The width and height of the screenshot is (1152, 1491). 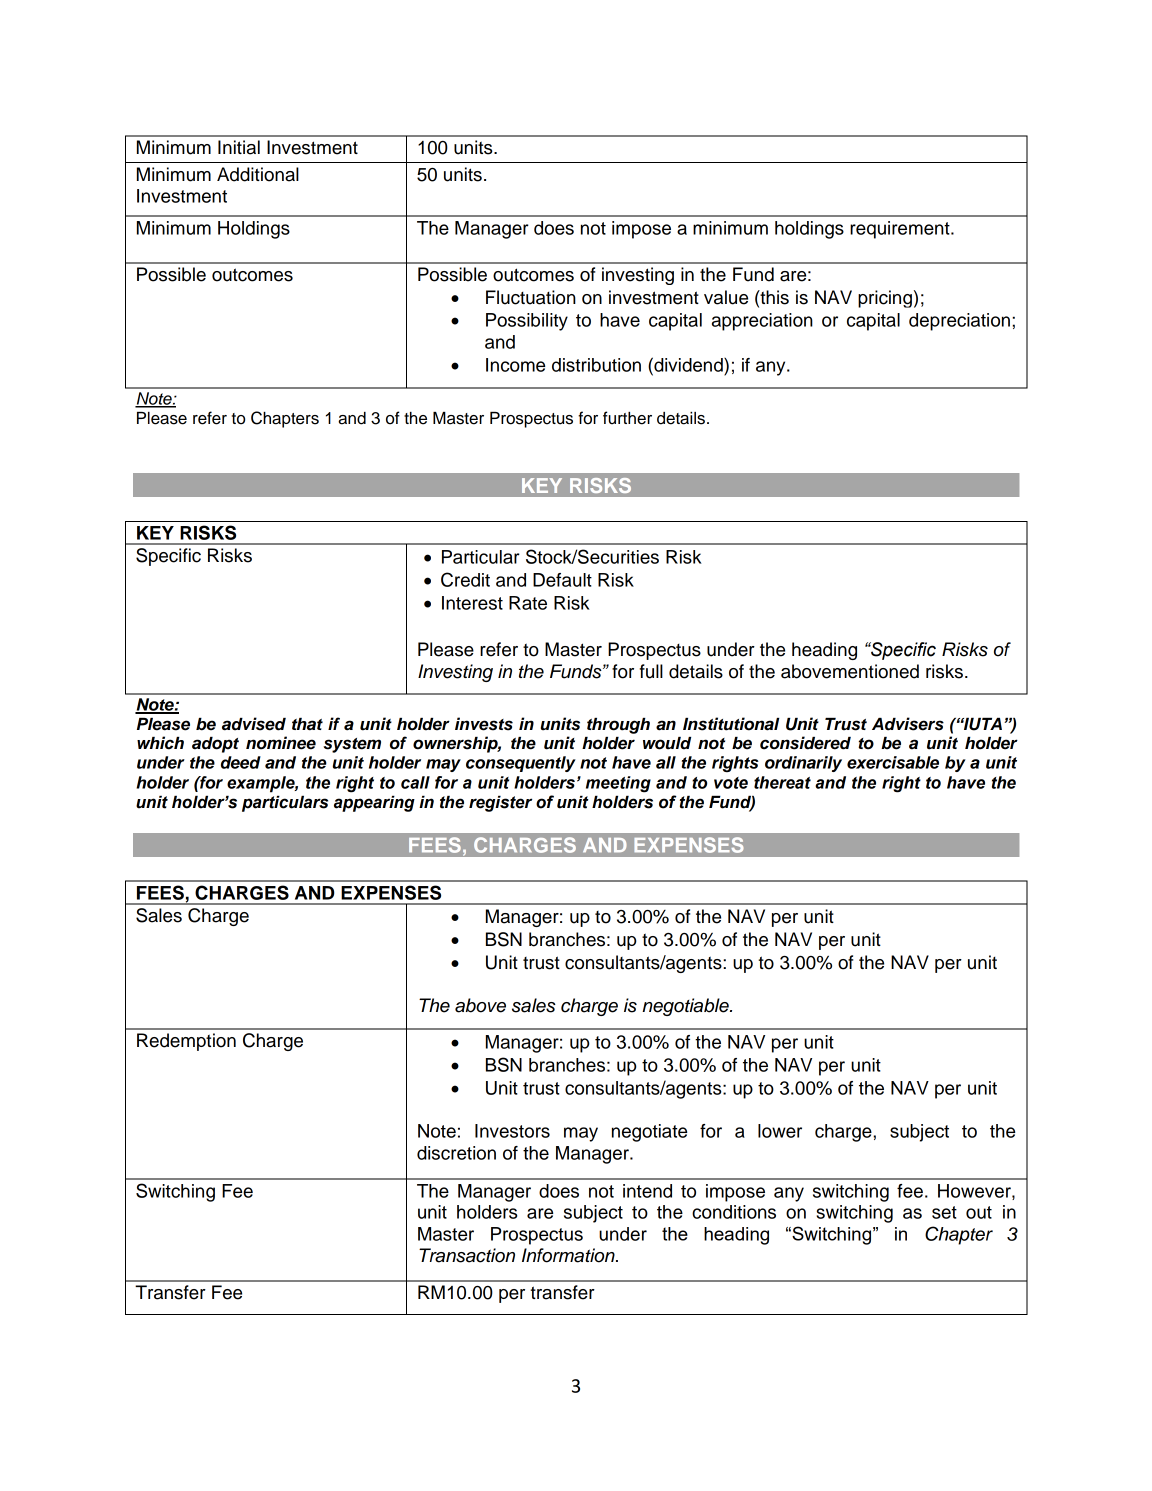 What do you see at coordinates (627, 418) in the screenshot?
I see `further` at bounding box center [627, 418].
